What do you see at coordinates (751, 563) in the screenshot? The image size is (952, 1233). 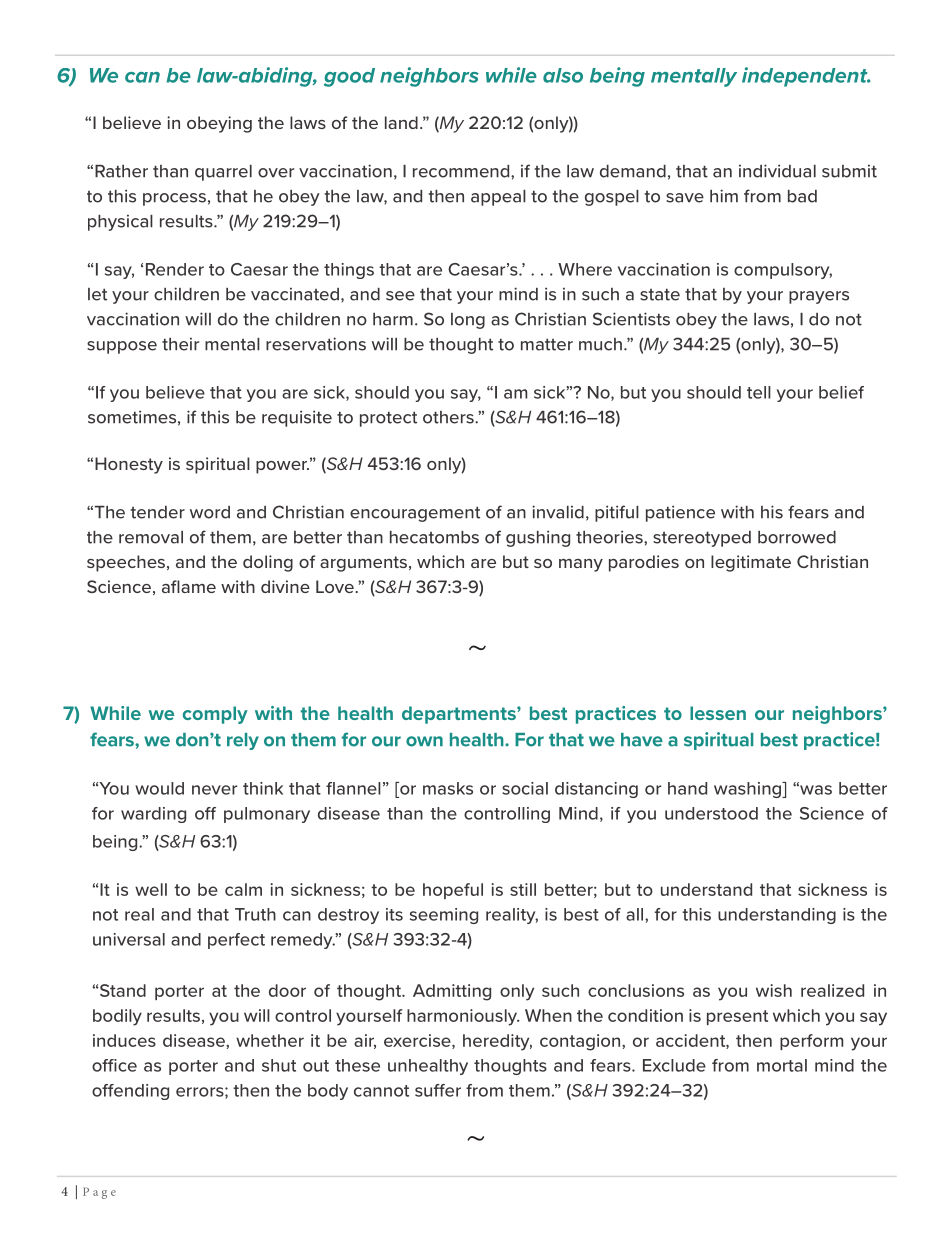 I see `legitimate` at bounding box center [751, 563].
